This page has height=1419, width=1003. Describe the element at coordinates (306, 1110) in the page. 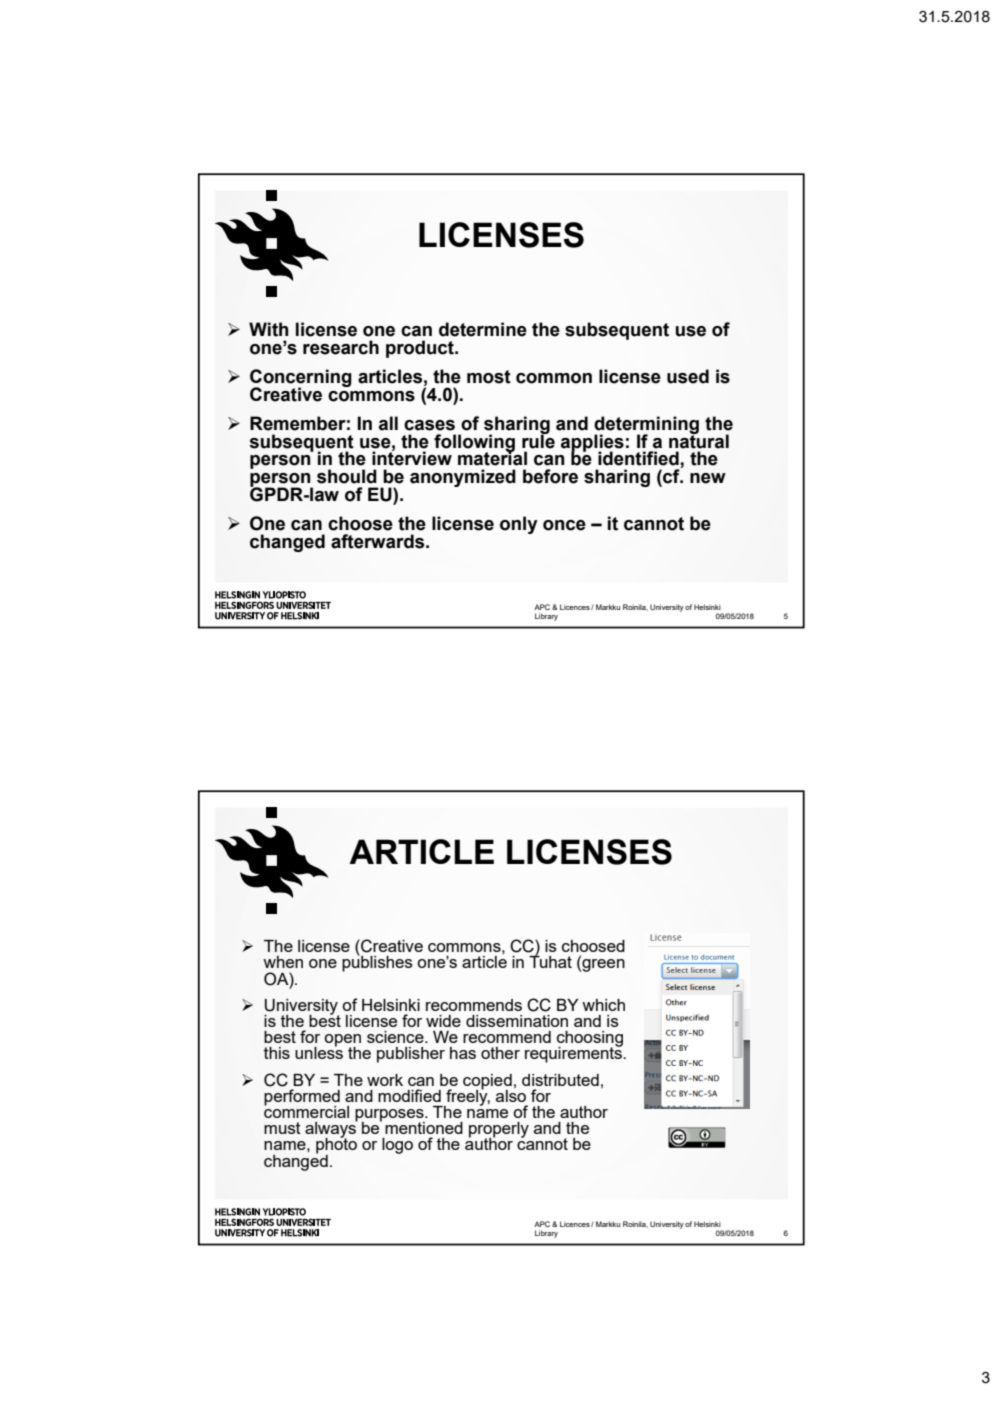

I see `commercial` at that location.
